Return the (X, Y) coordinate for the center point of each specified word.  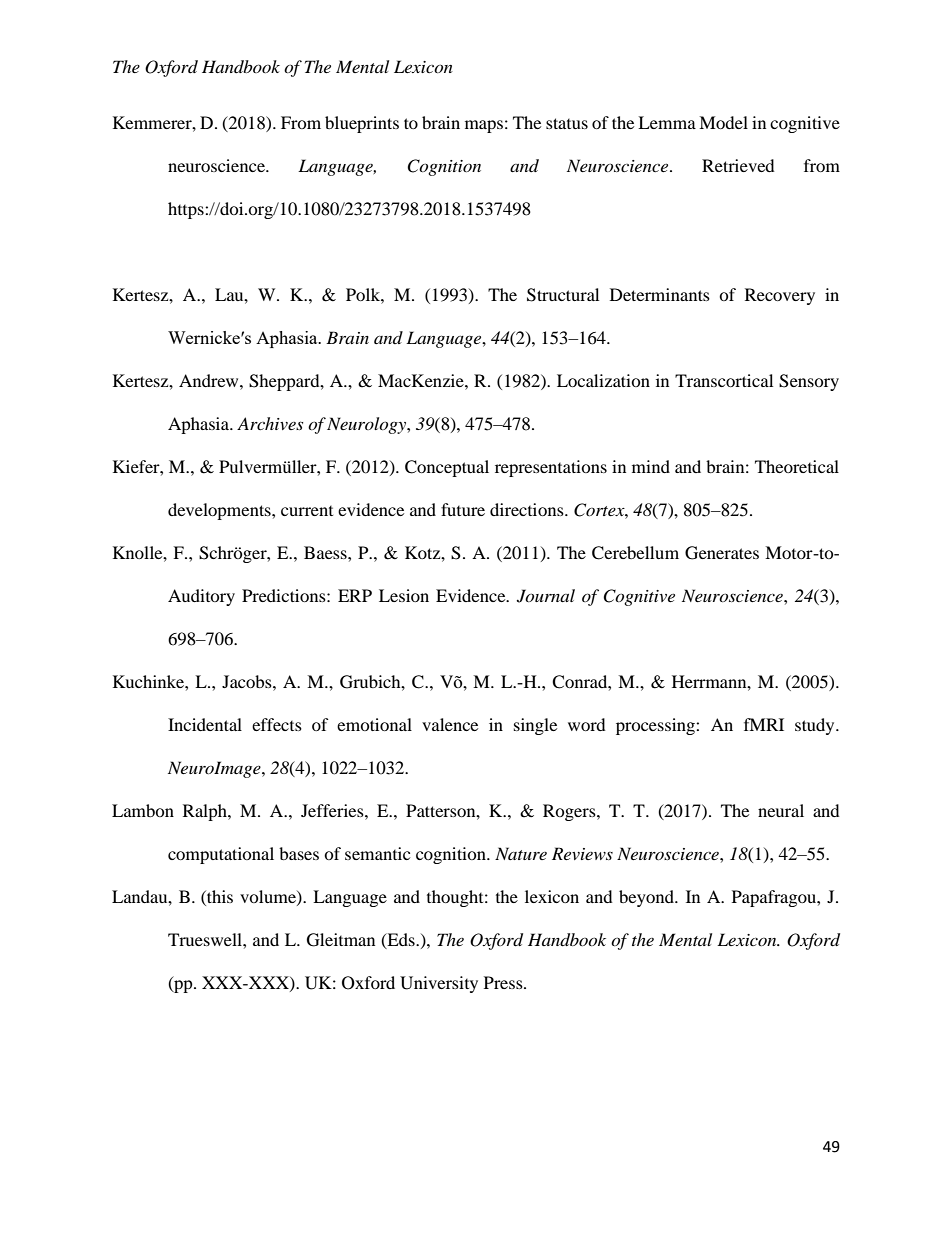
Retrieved (738, 165)
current (307, 511)
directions (528, 509)
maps (484, 126)
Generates (722, 553)
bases (299, 853)
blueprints (362, 124)
